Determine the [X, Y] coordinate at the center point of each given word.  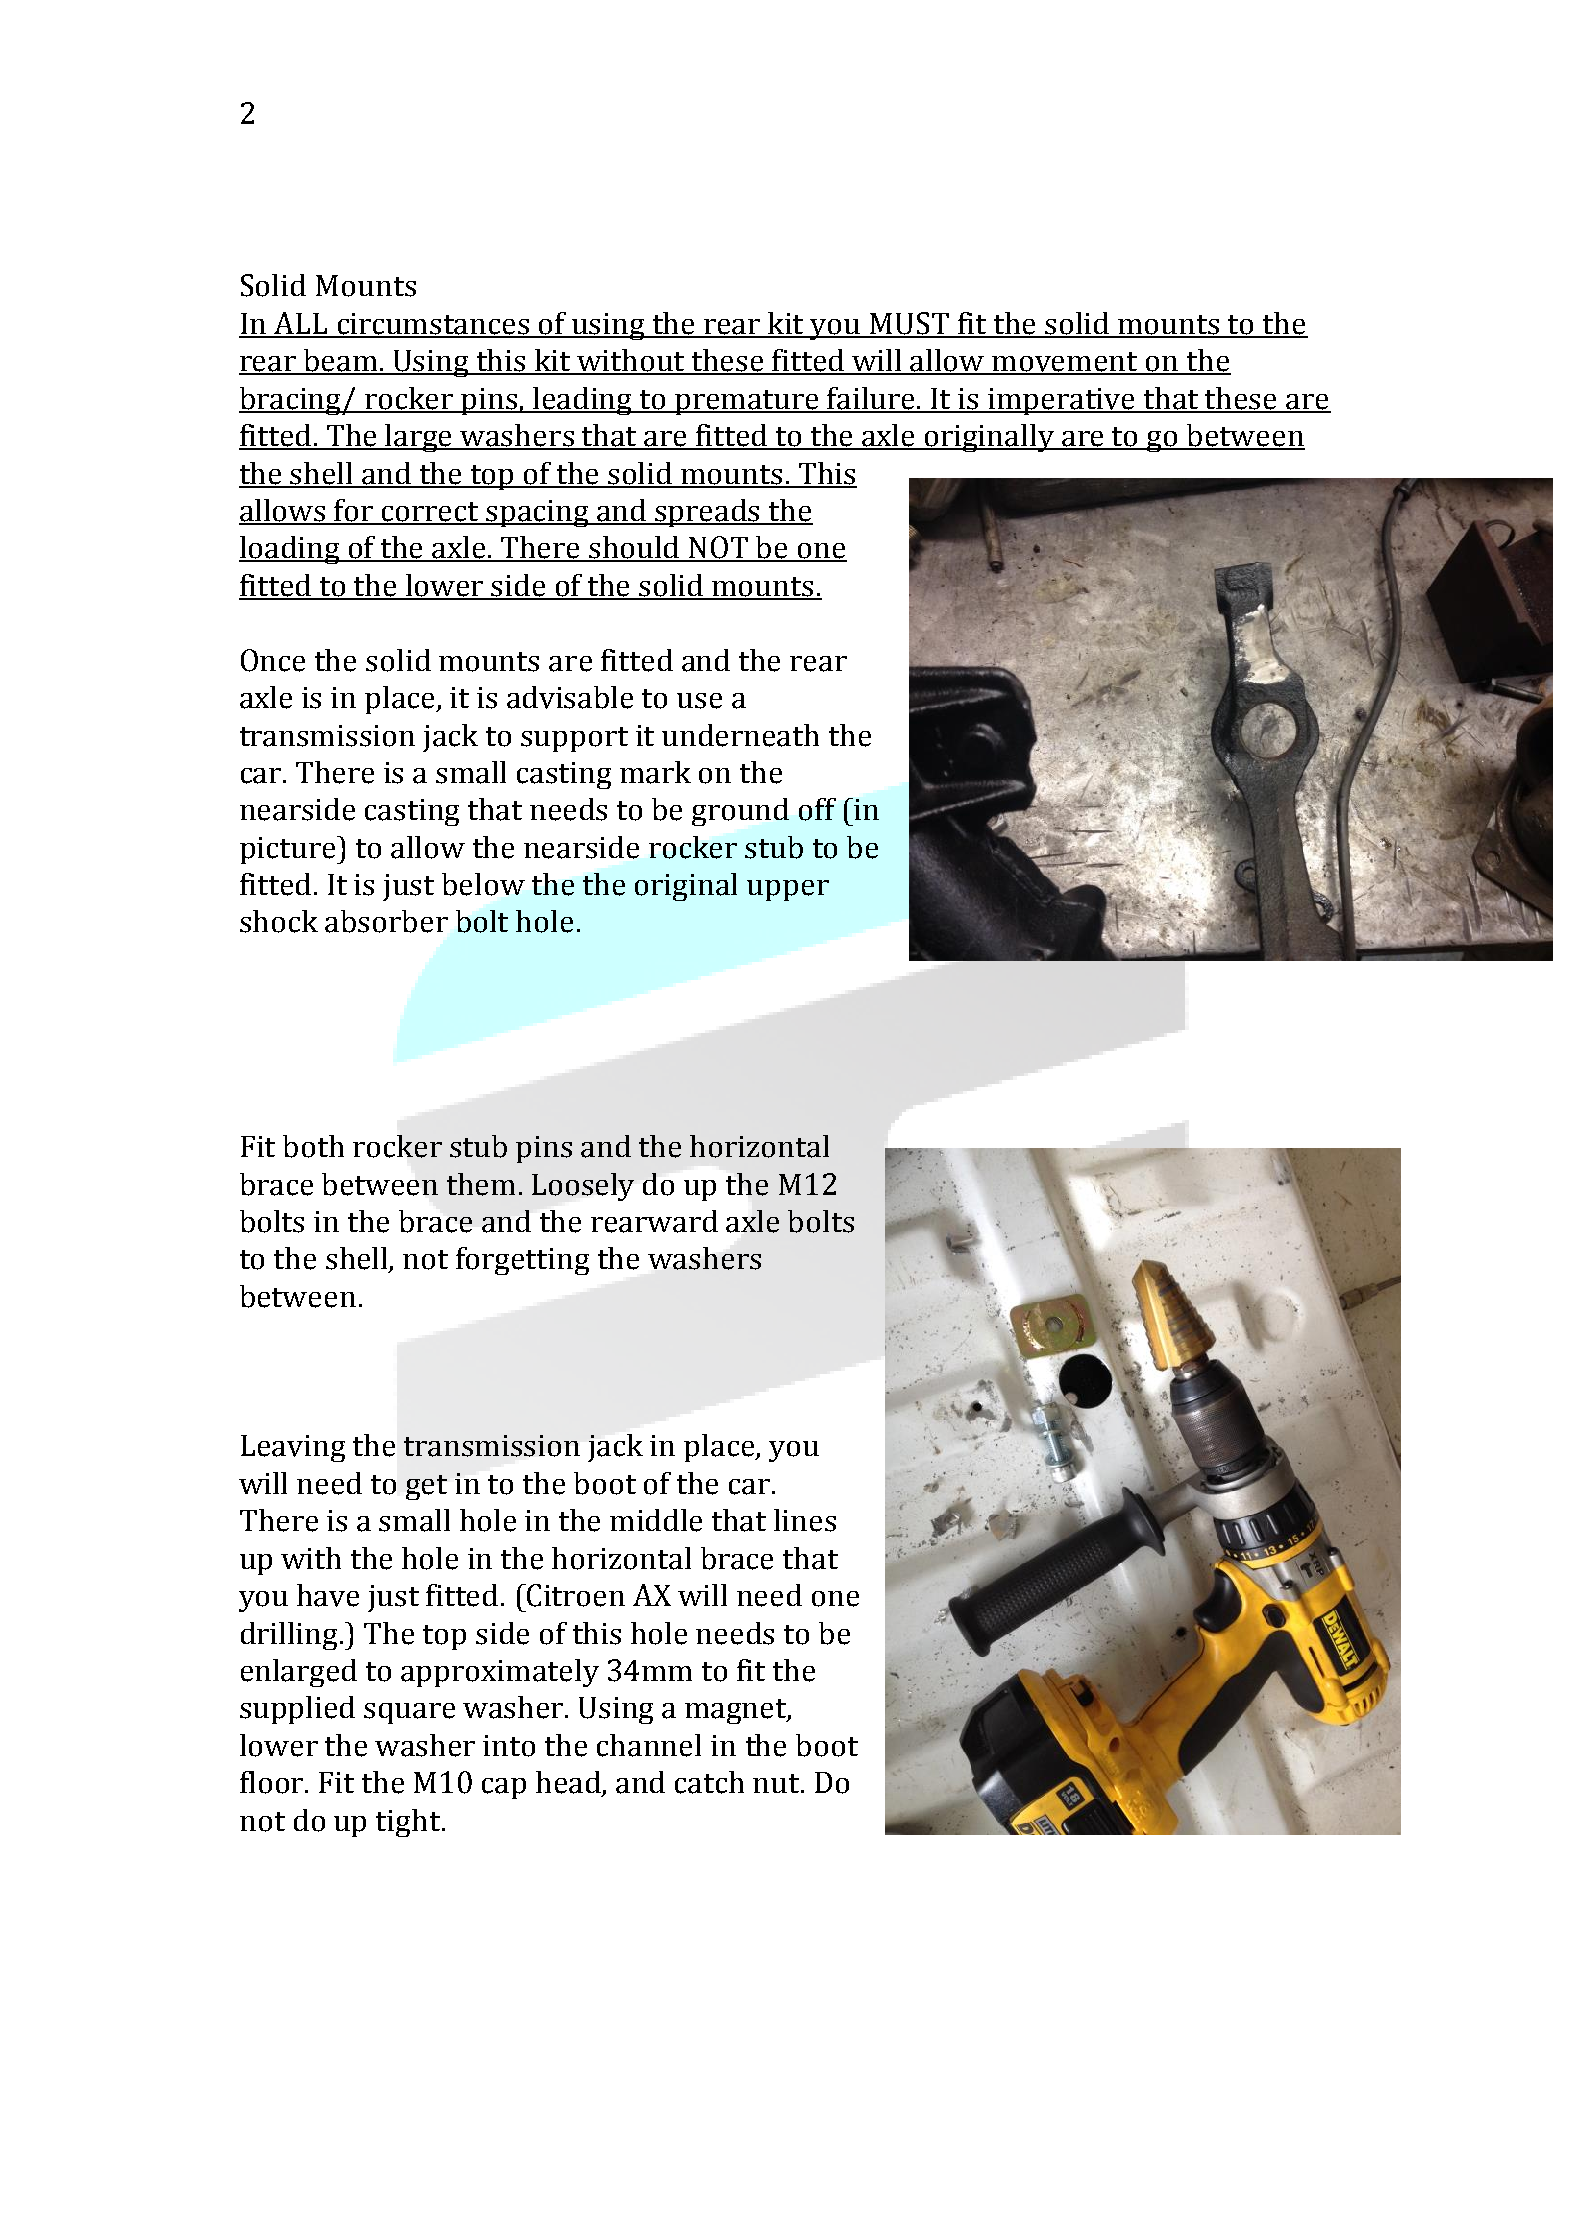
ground [740, 812]
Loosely [583, 1187]
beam [341, 361]
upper [788, 890]
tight [408, 1823]
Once [273, 660]
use [699, 701]
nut [777, 1783]
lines [805, 1520]
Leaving [293, 1448]
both [313, 1146]
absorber [386, 921]
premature [747, 402]
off [817, 809]
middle [656, 1520]
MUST [910, 324]
